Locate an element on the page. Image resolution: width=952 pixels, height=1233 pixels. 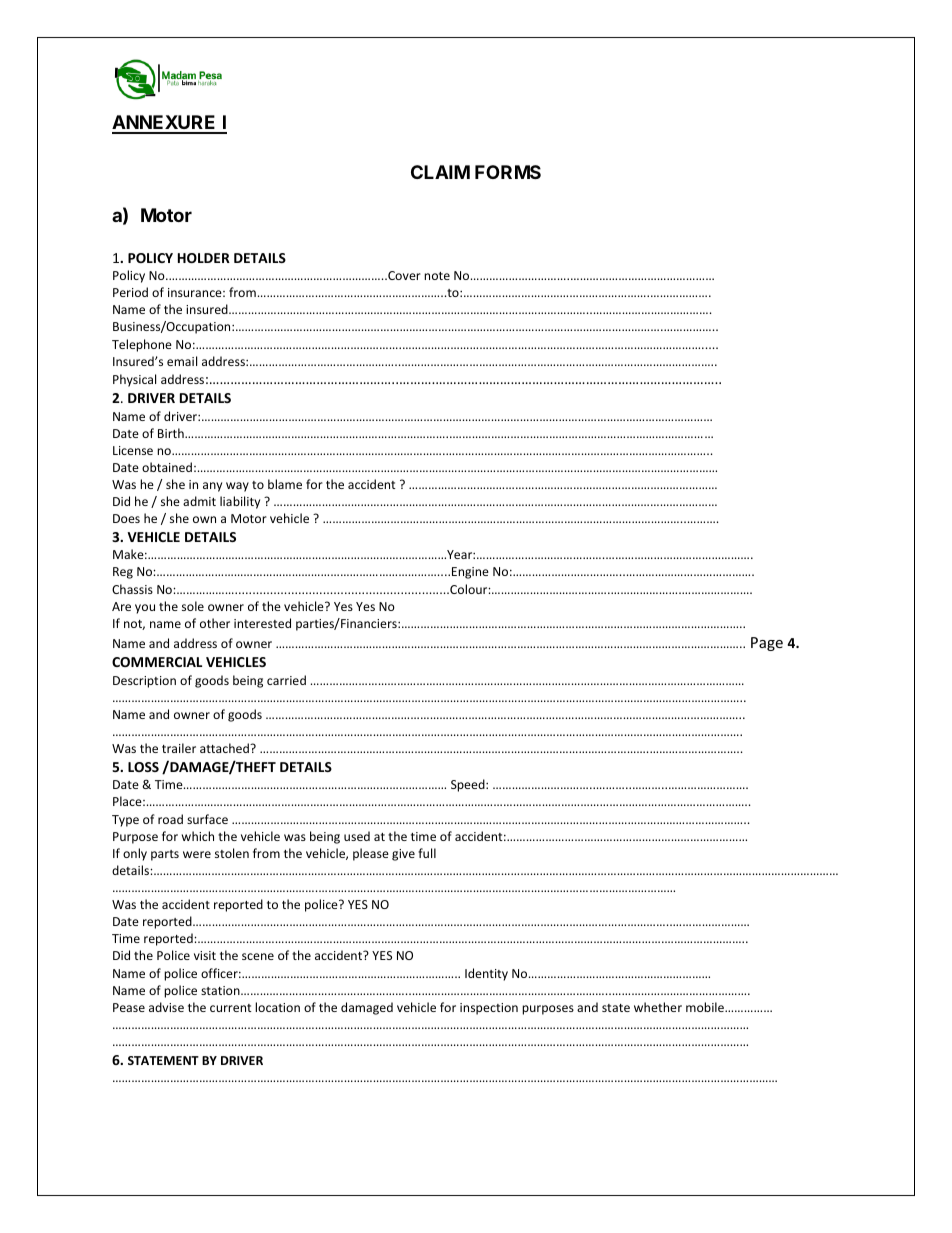
Page is located at coordinates (767, 644).
